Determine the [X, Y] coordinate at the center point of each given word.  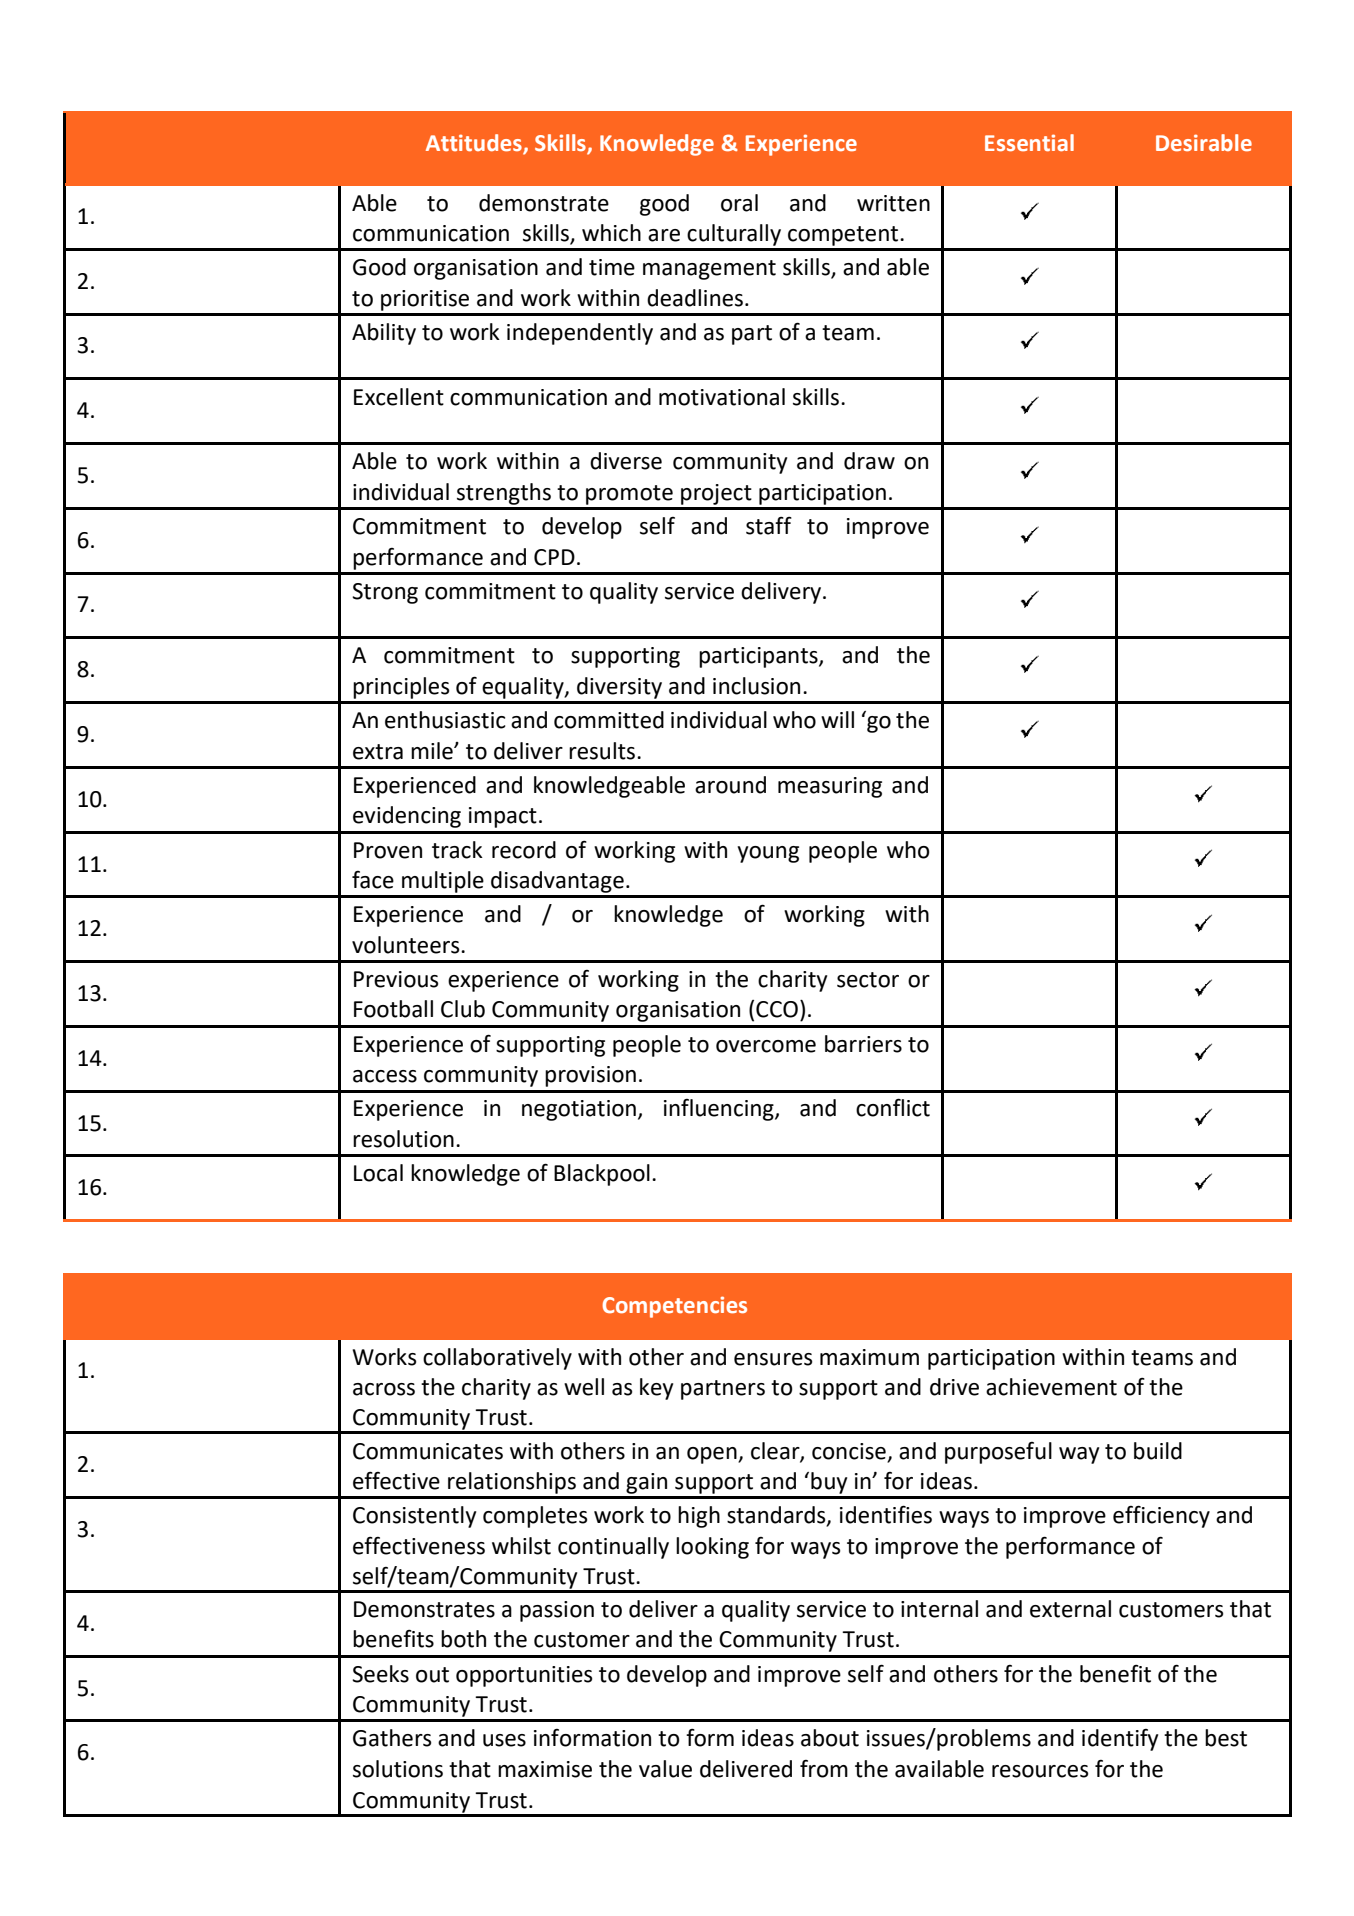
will [837, 719]
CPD [554, 557]
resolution [403, 1139]
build [1158, 1451]
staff [769, 526]
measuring [830, 787]
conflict [893, 1107]
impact [503, 817]
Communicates [428, 1451]
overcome [766, 1046]
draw [869, 461]
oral [739, 203]
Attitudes [475, 144]
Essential [1029, 143]
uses [504, 1740]
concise [849, 1451]
